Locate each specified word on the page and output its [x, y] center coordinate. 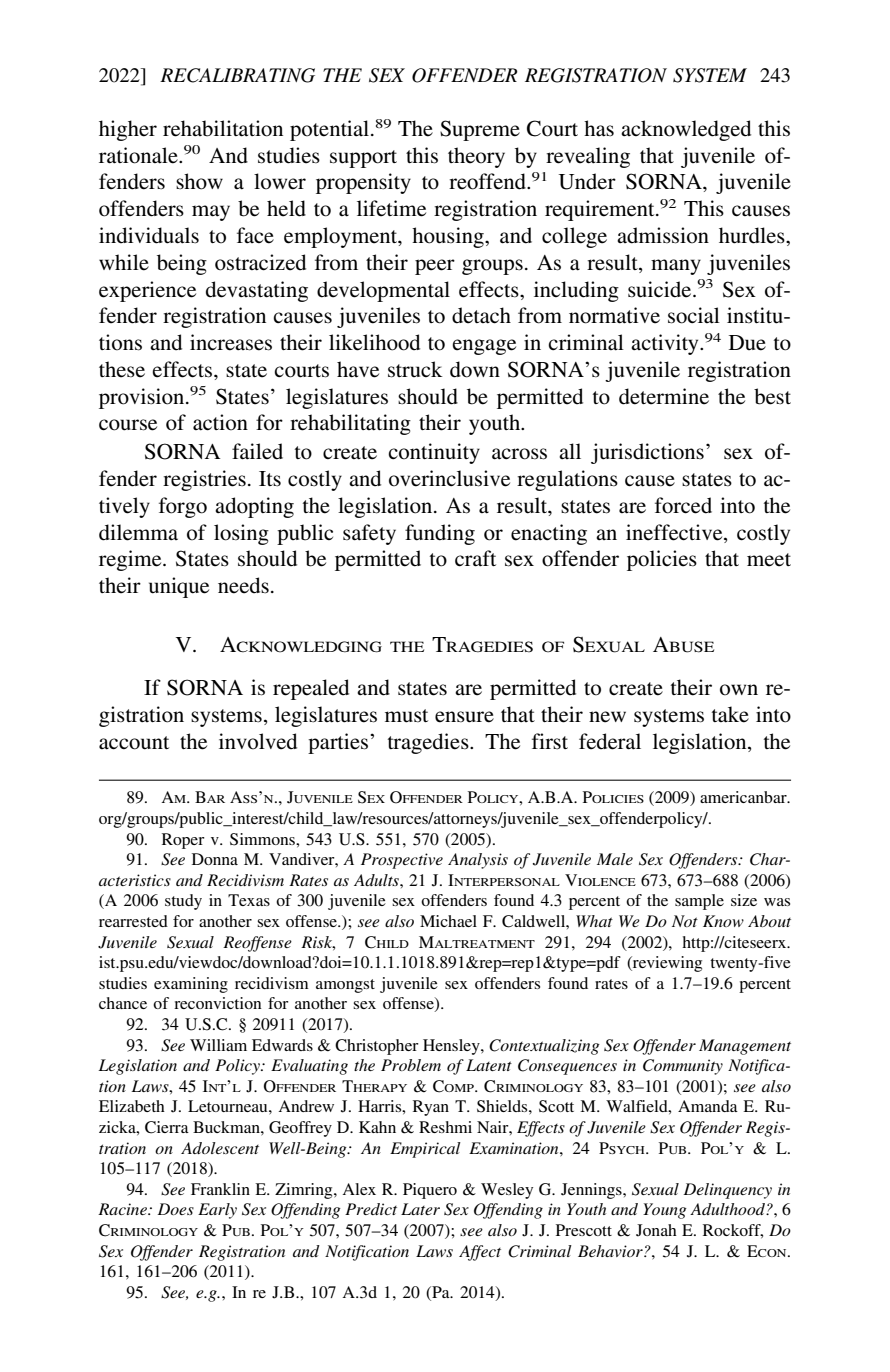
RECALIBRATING [237, 75]
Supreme [480, 130]
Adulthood [728, 1209]
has [599, 128]
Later [420, 1209]
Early [217, 1211]
